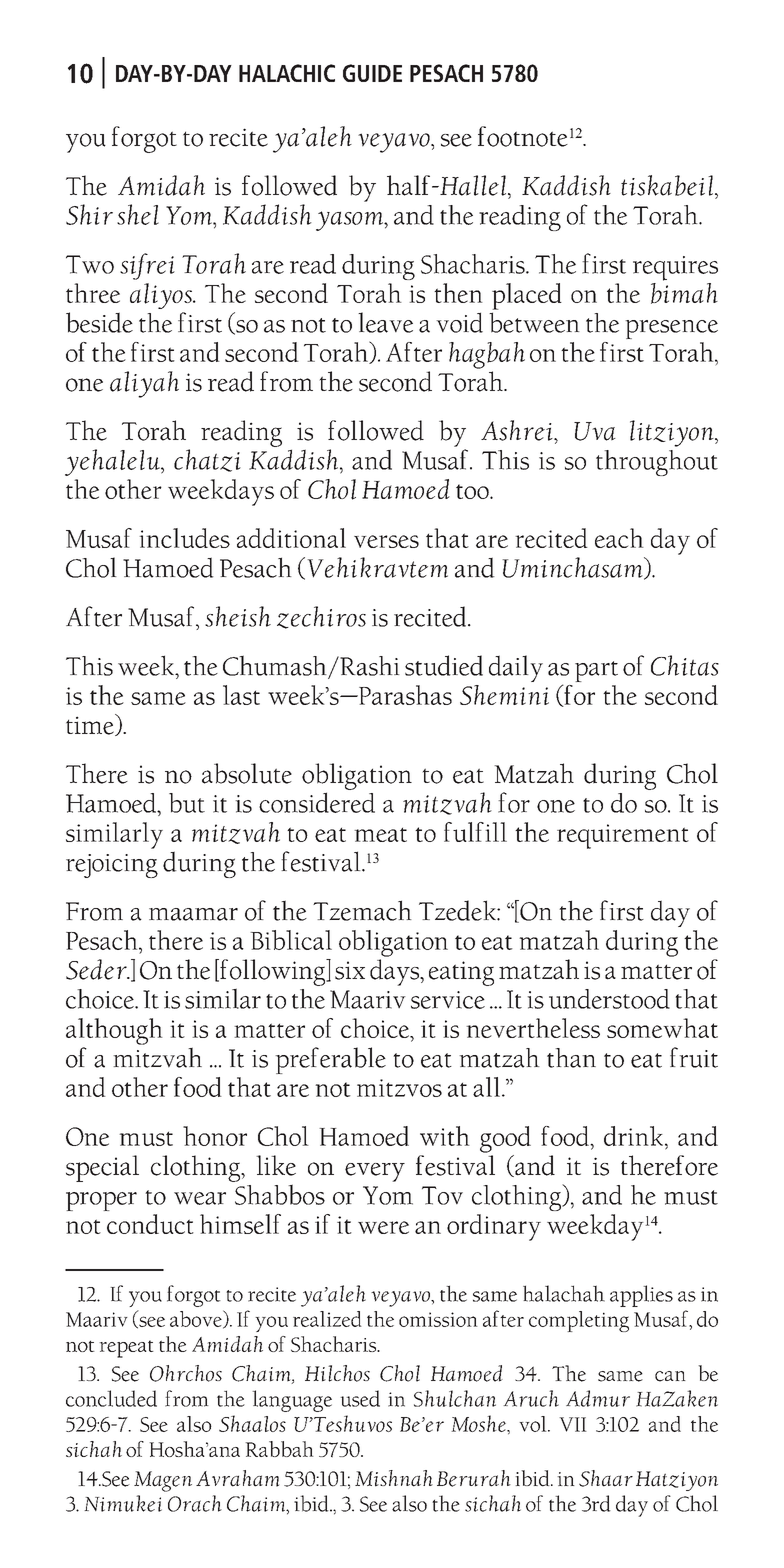  What do you see at coordinates (241, 695) in the image?
I see `last` at bounding box center [241, 695].
